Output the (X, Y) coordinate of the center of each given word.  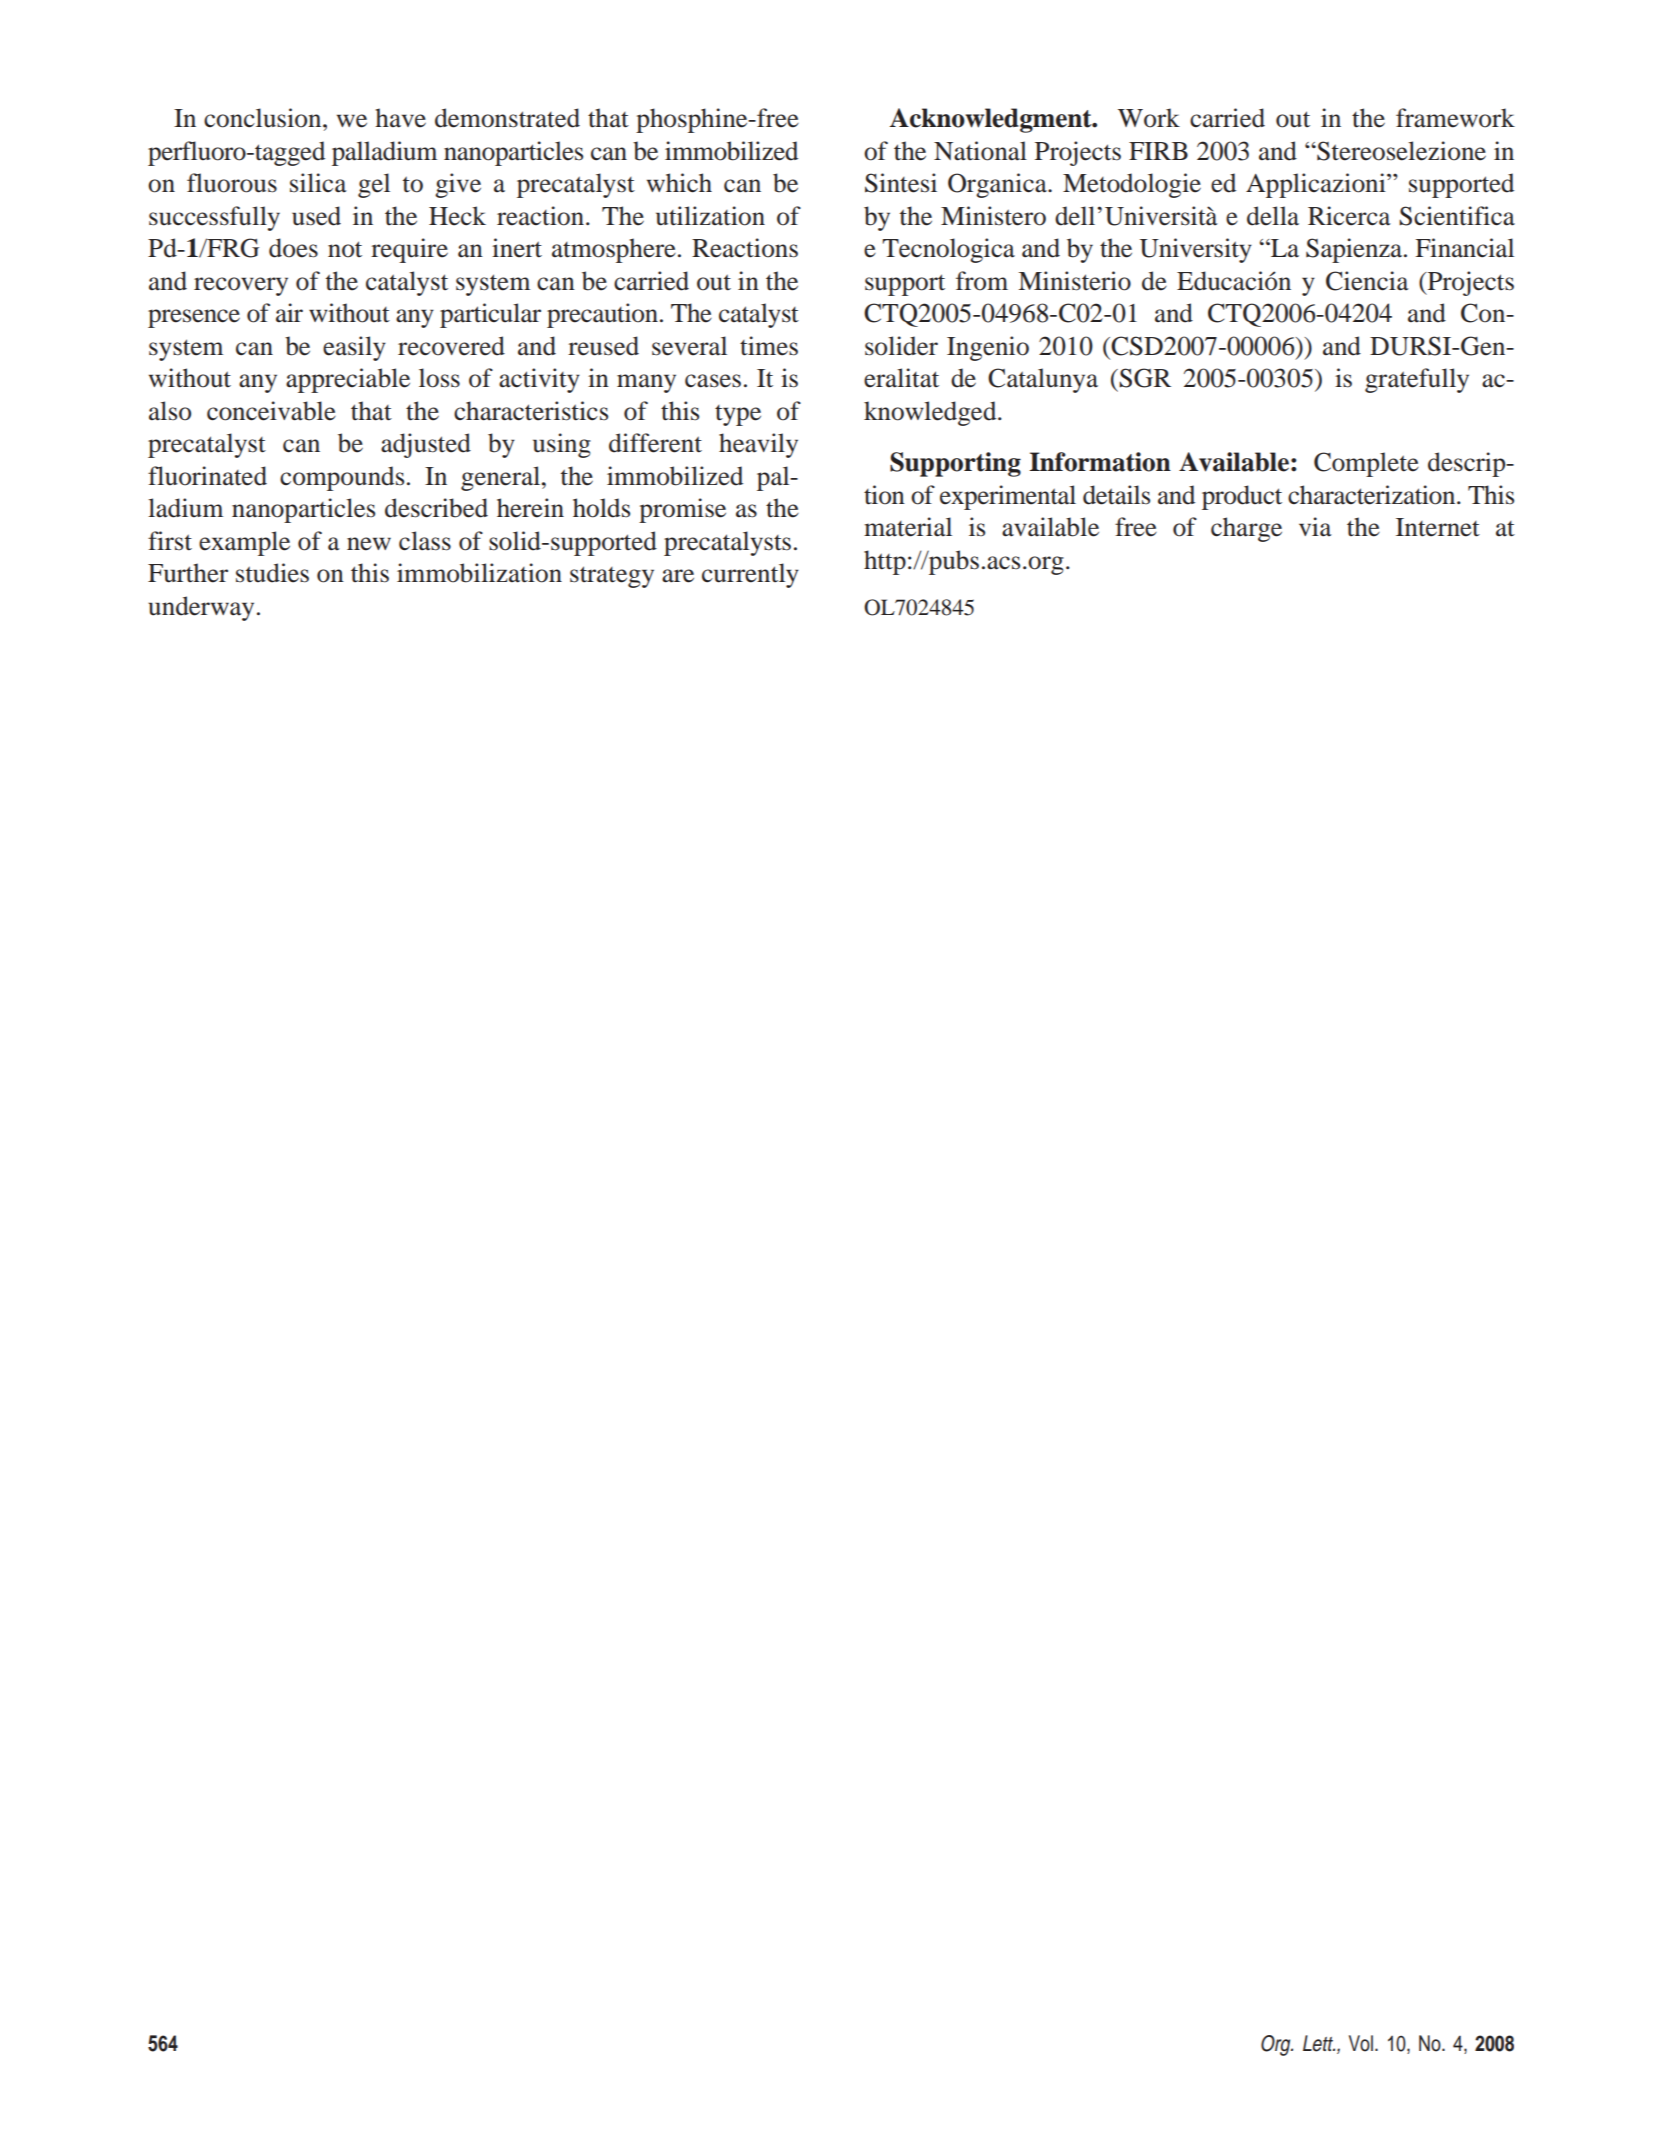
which (679, 183)
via (1315, 527)
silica (318, 183)
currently (750, 575)
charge (1246, 529)
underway (201, 608)
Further (188, 573)
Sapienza (1355, 250)
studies (272, 573)
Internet (1438, 527)
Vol (1361, 2043)
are (678, 576)
